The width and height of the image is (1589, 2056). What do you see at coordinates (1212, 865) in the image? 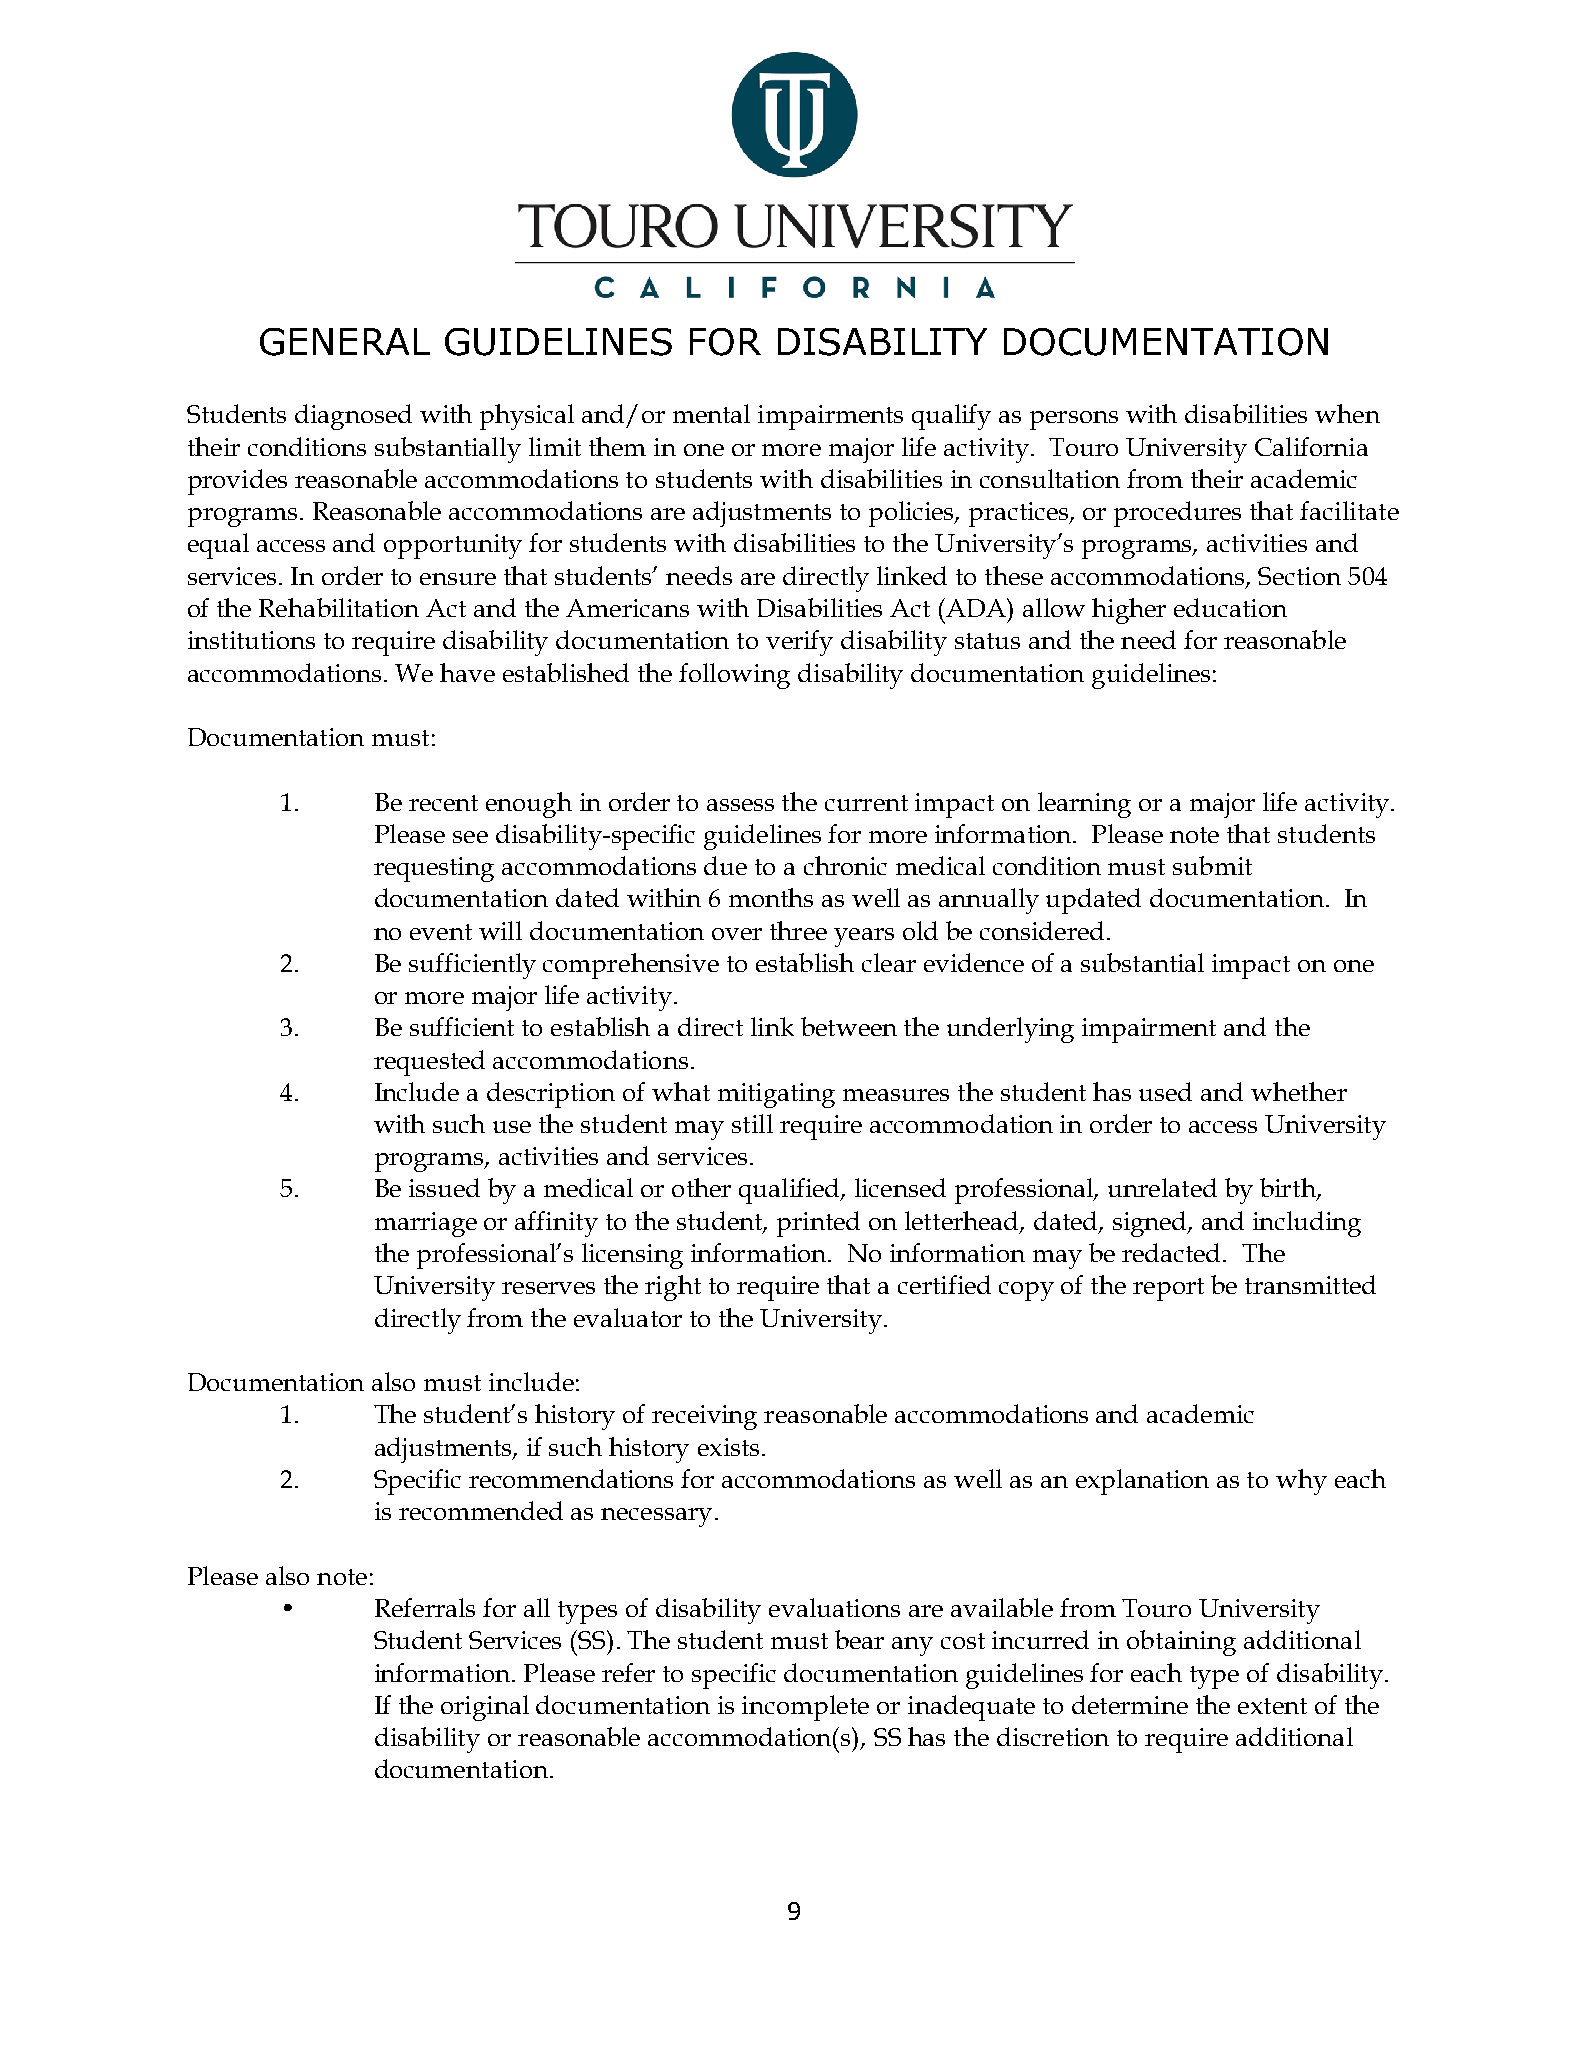
I see `submit` at bounding box center [1212, 865].
